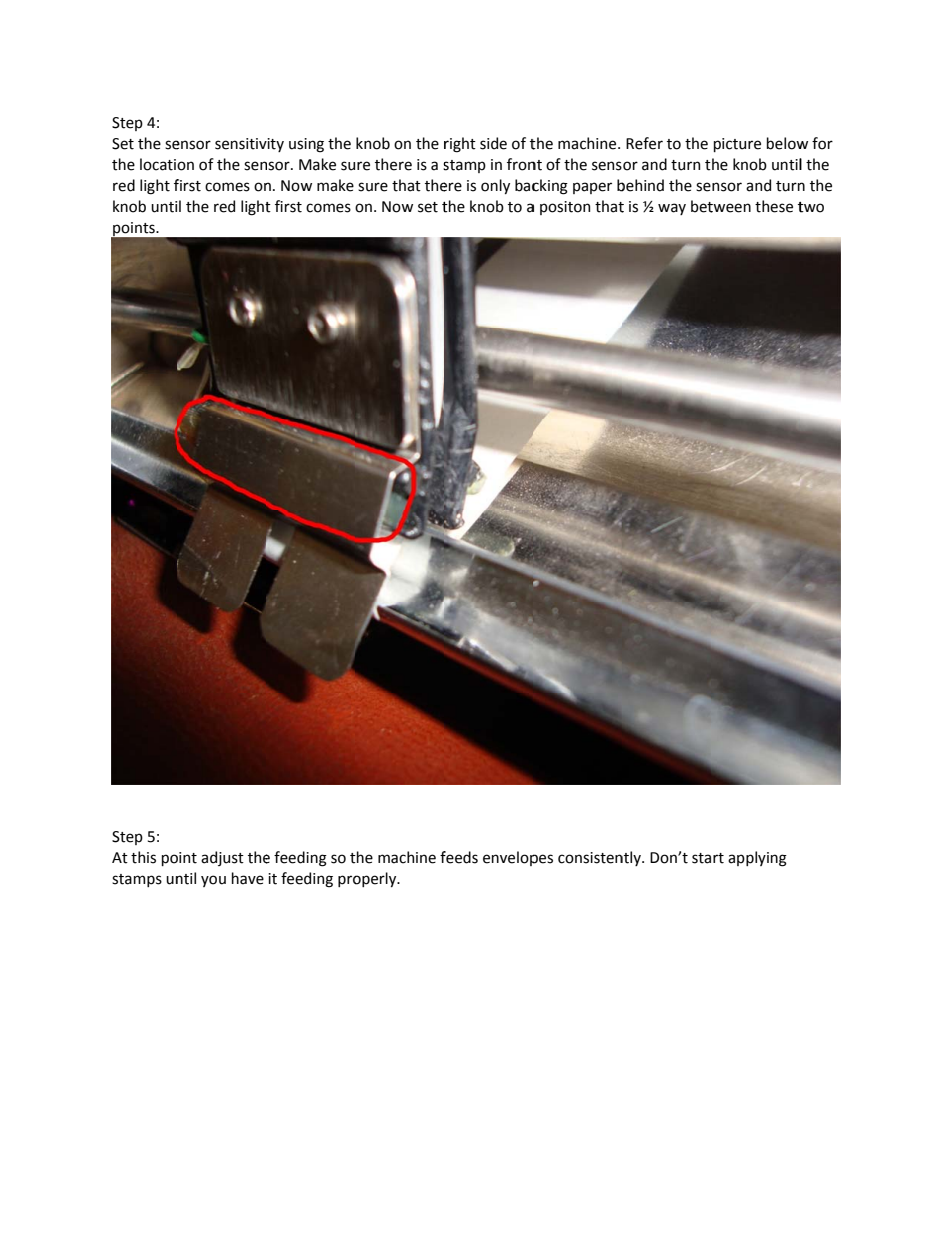 The width and height of the screenshot is (952, 1233). What do you see at coordinates (672, 209) in the screenshot?
I see `way` at bounding box center [672, 209].
